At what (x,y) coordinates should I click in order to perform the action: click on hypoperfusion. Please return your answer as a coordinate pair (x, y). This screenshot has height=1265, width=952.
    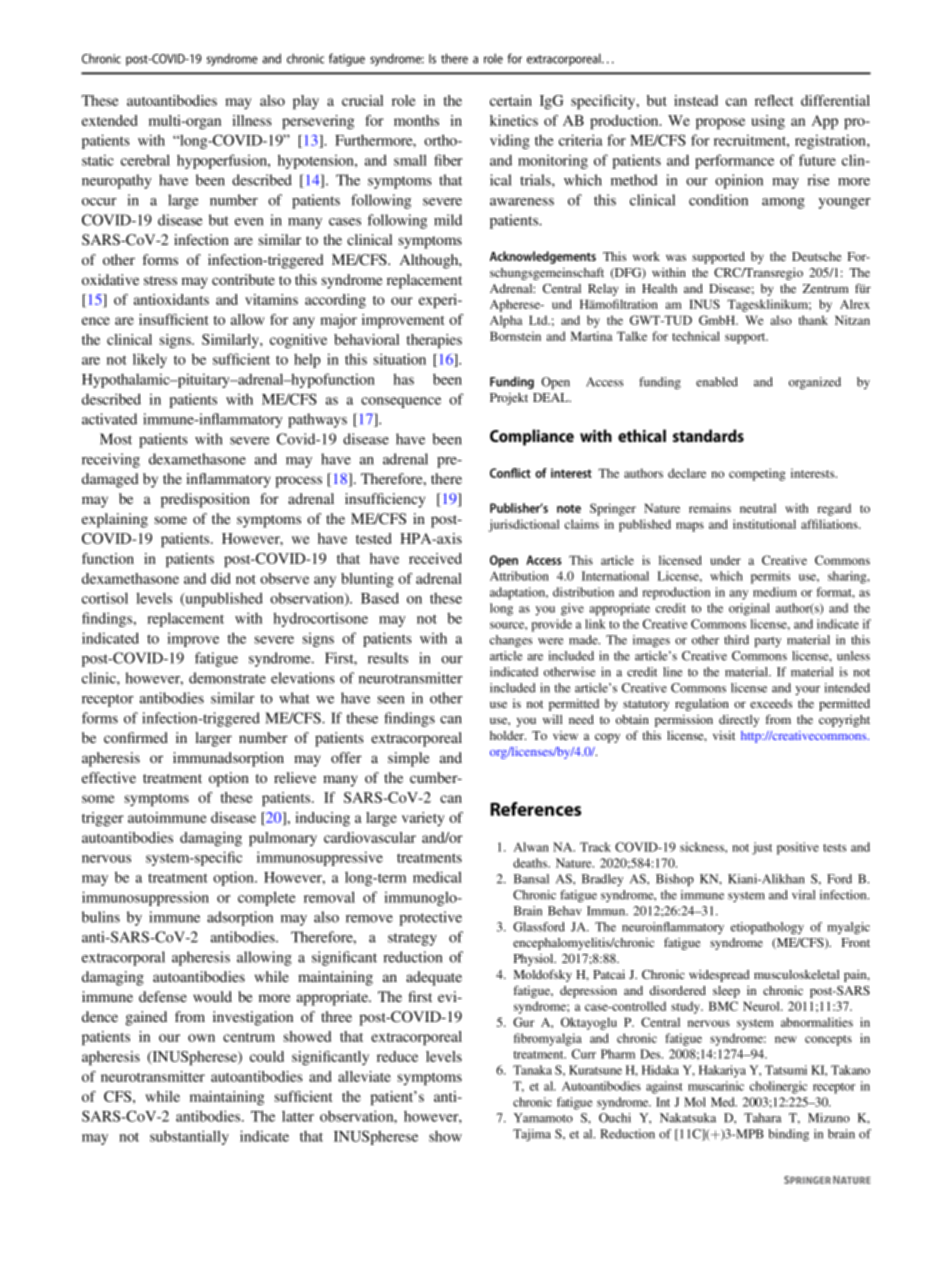
    Looking at the image, I should click on (223, 161).
